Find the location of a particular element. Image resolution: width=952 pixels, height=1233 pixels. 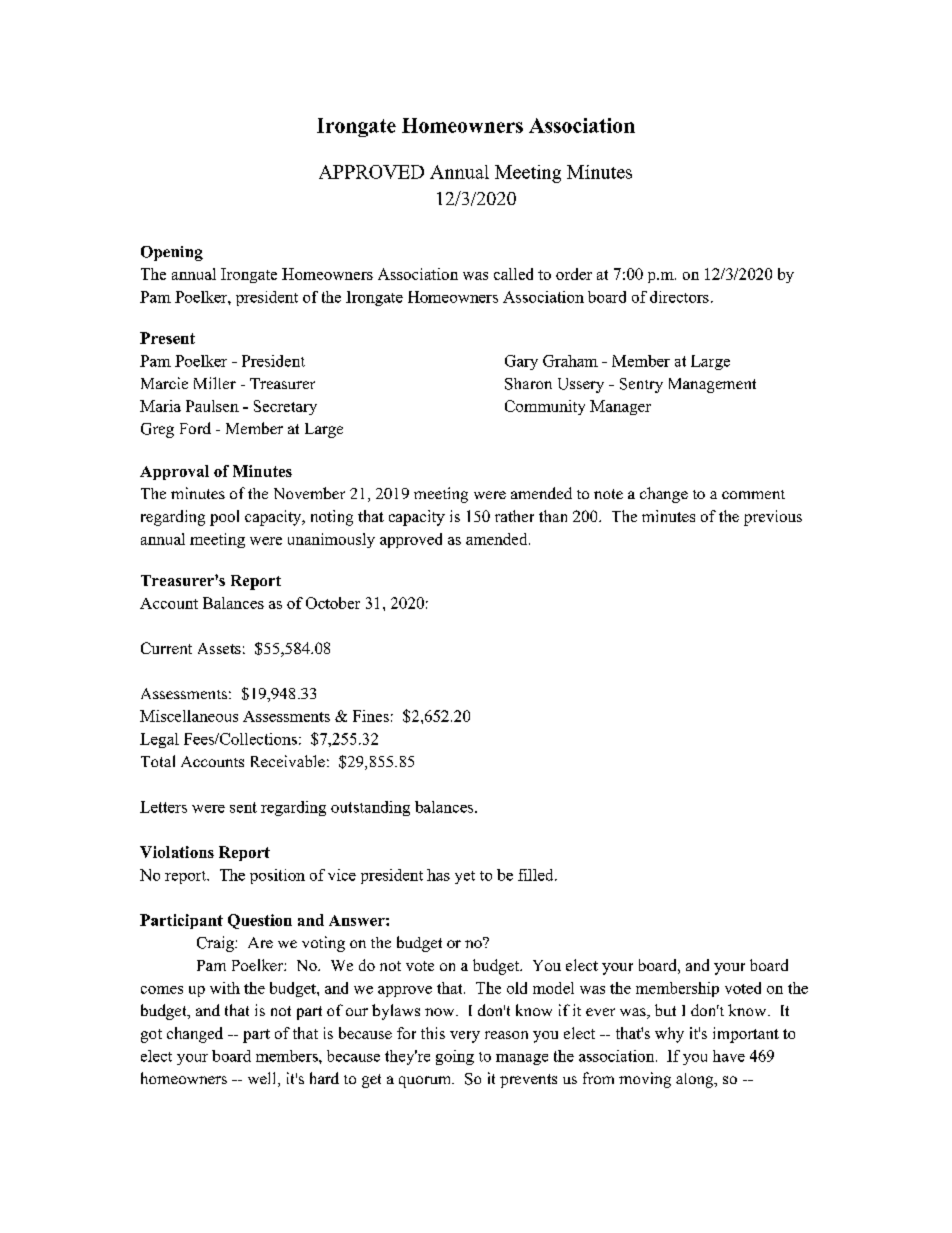

called is located at coordinates (513, 274).
